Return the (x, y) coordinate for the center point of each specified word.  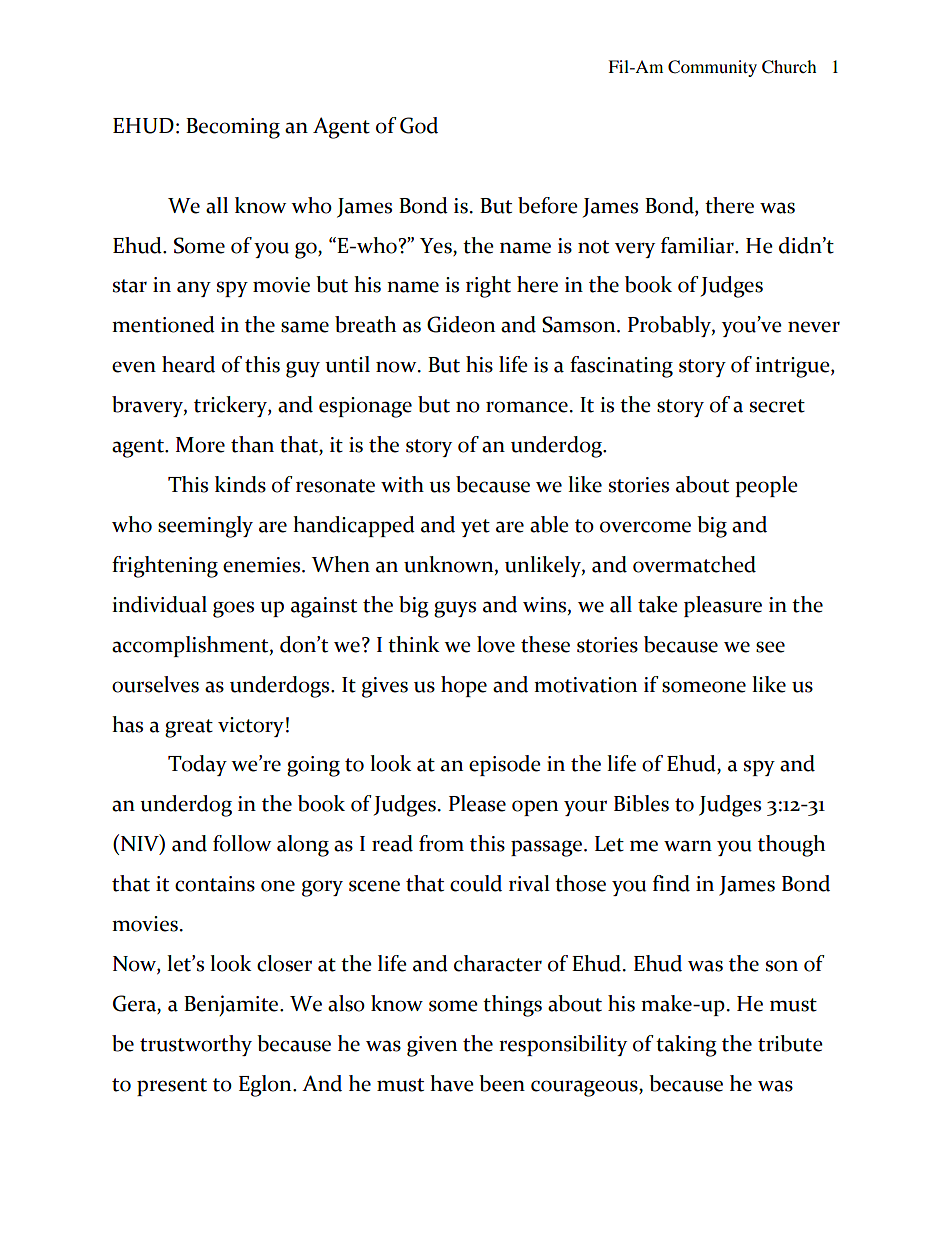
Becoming (233, 128)
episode (505, 765)
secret (777, 406)
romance (527, 407)
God (419, 125)
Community (712, 68)
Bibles (641, 803)
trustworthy (196, 1045)
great (189, 728)
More (200, 445)
